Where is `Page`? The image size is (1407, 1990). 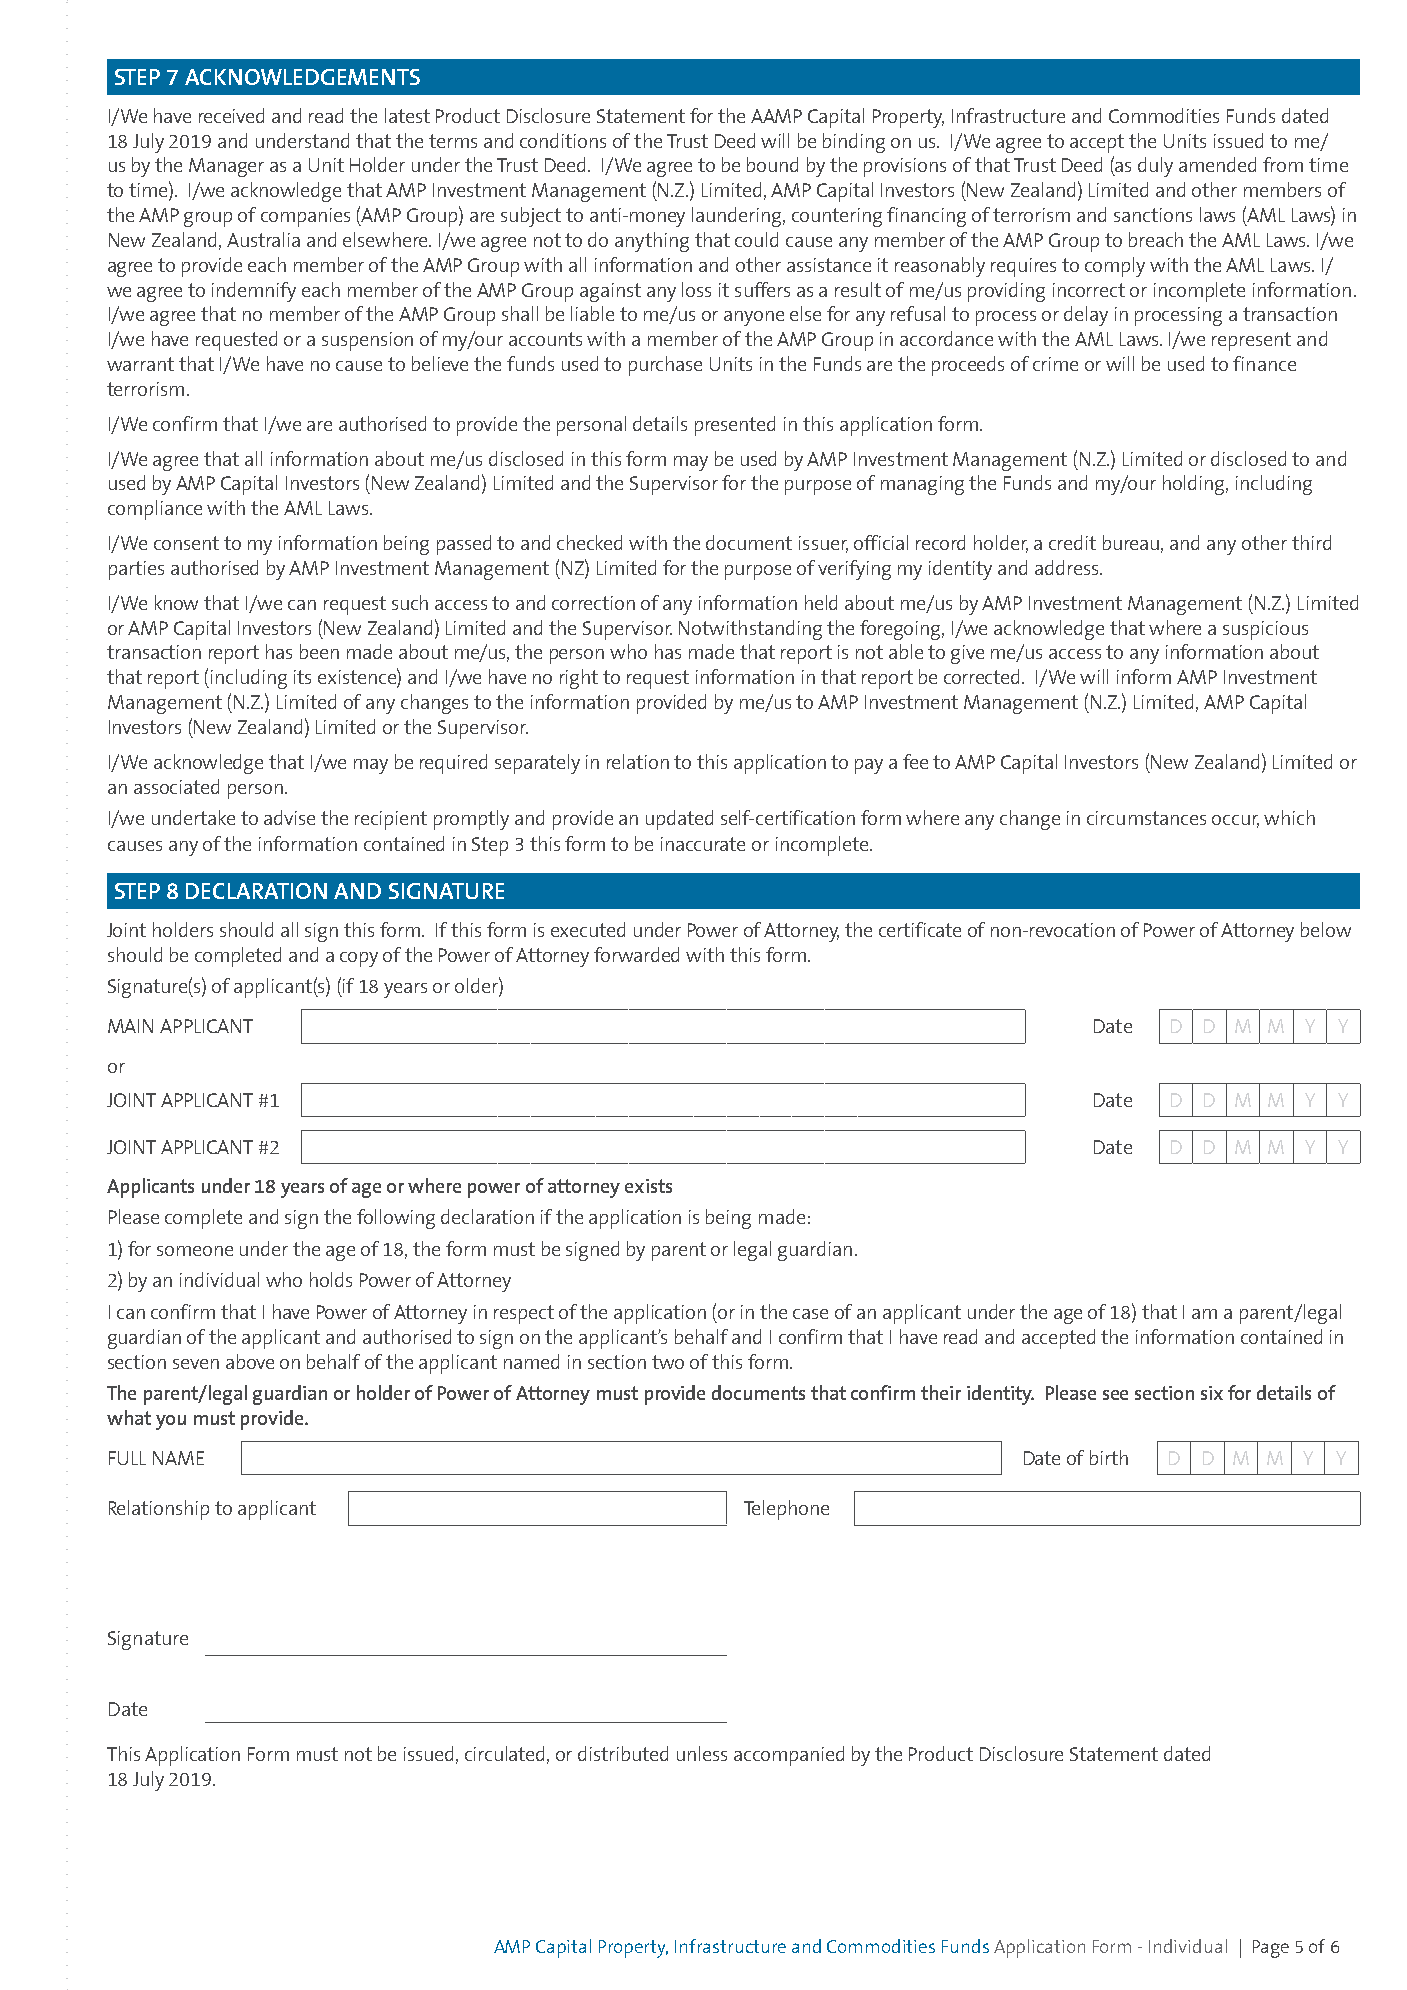 Page is located at coordinates (1271, 1949).
